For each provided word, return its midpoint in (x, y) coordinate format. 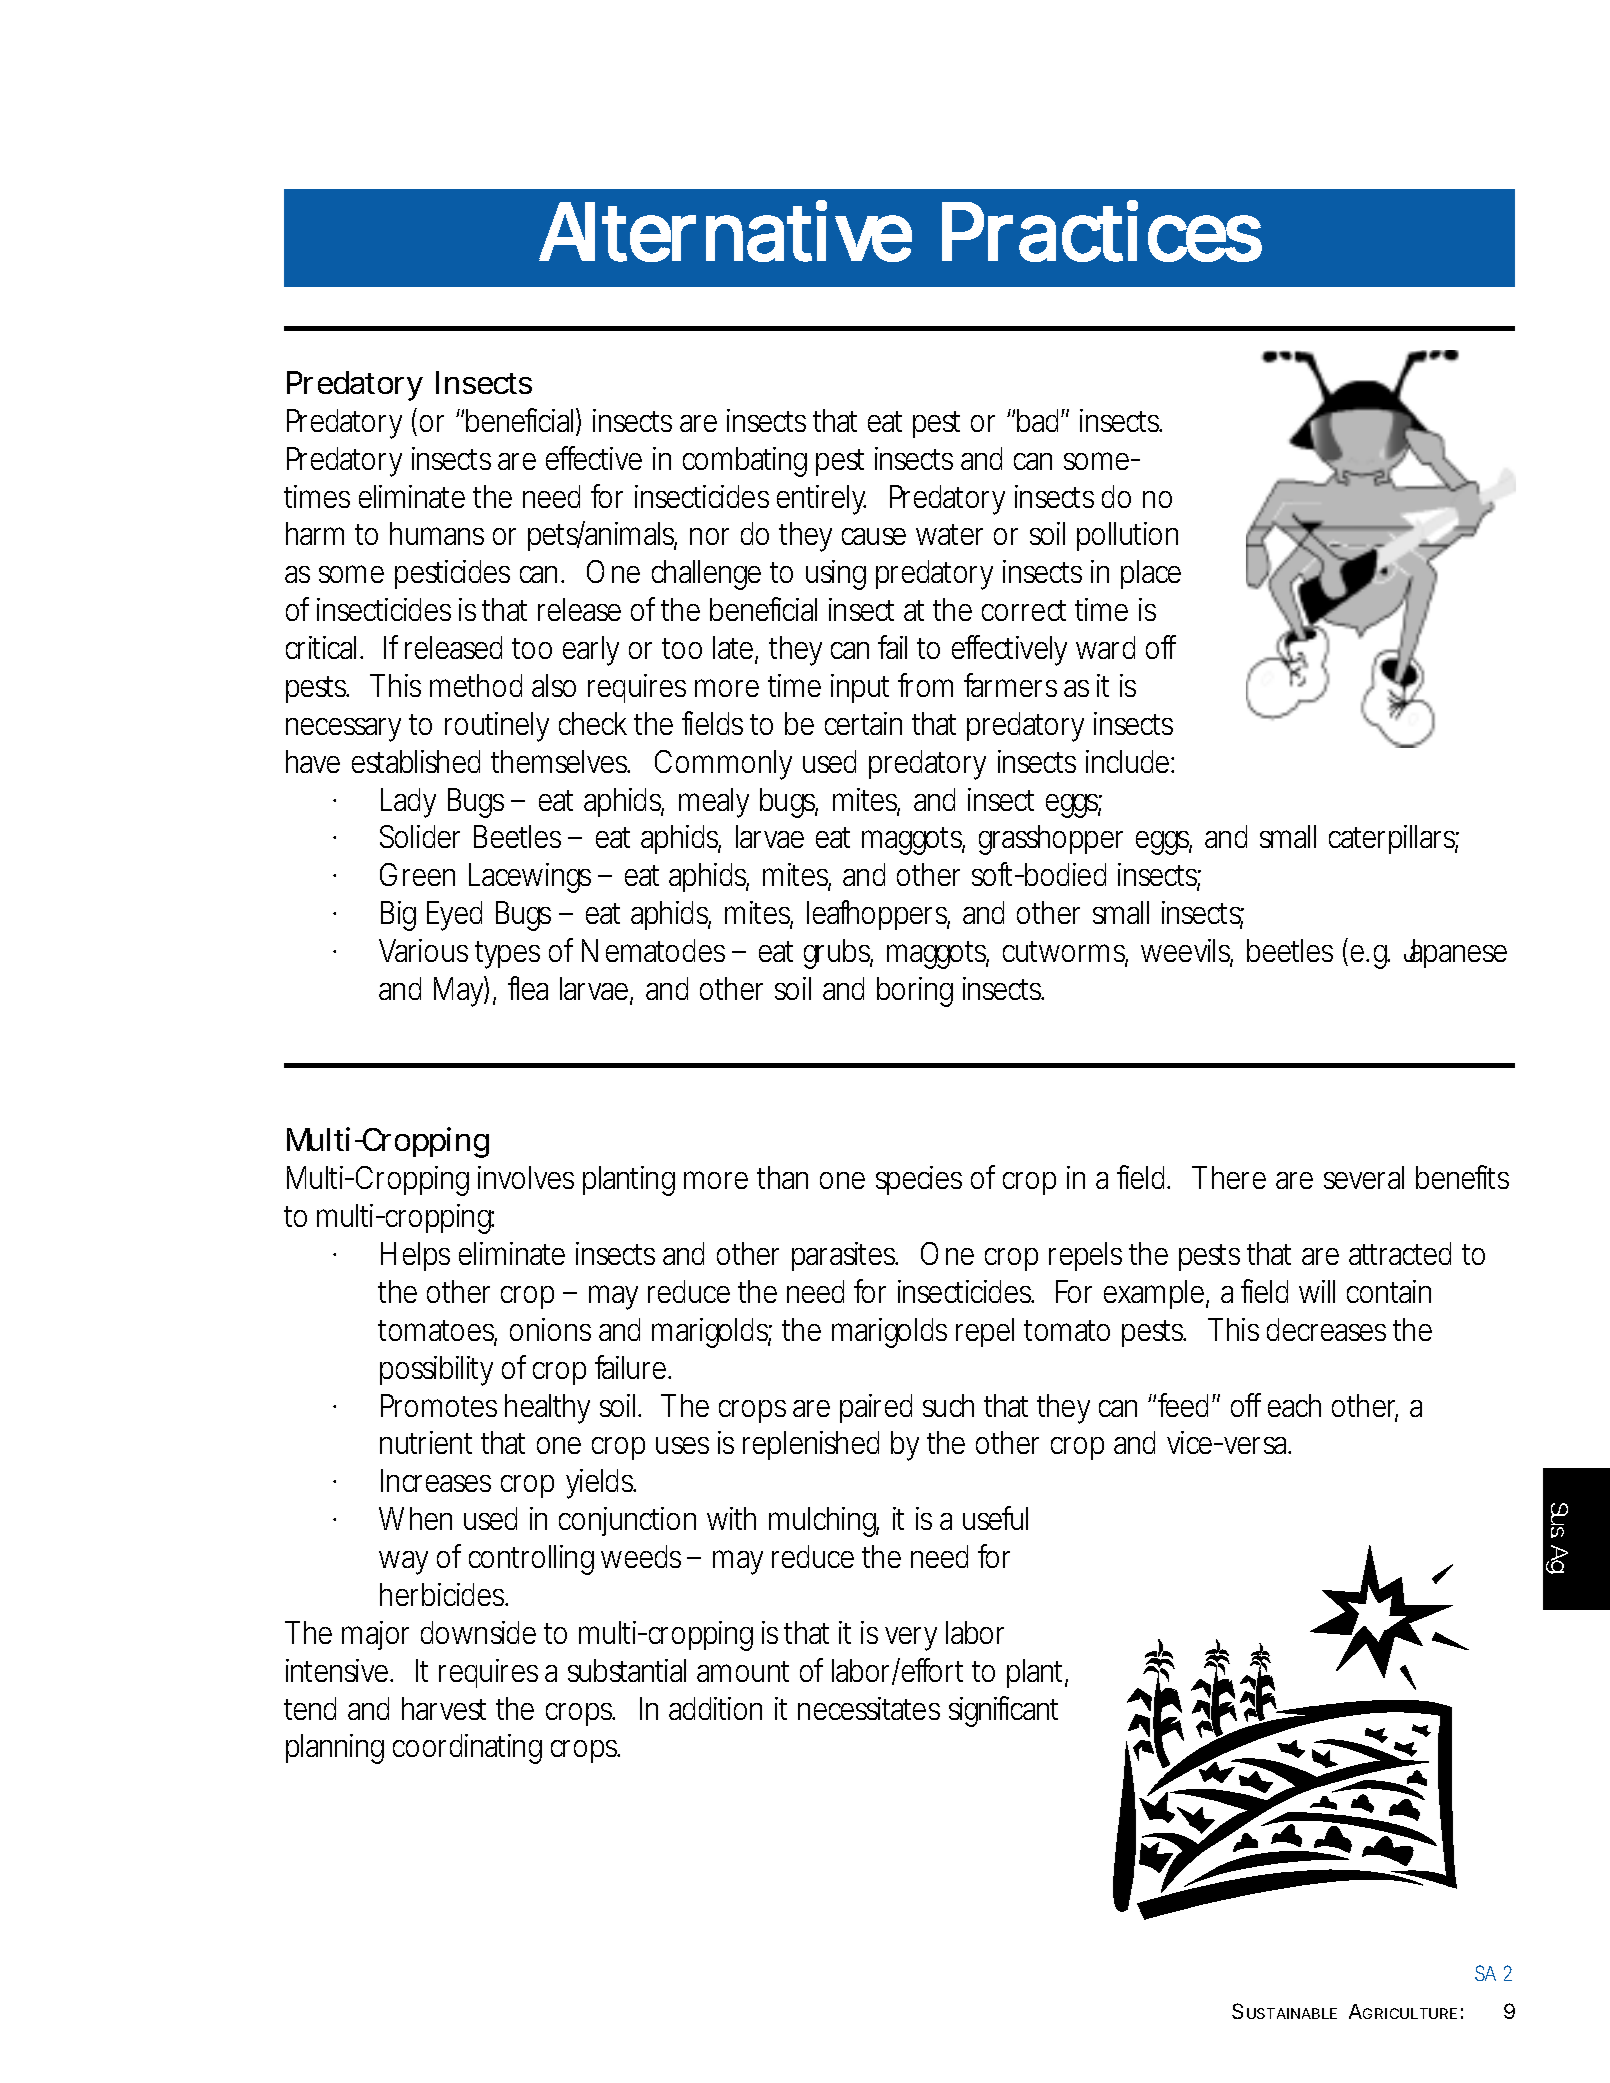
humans (437, 533)
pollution (1127, 536)
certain (863, 723)
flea (528, 988)
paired (876, 1408)
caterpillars (1392, 839)
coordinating (467, 1749)
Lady (408, 803)
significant (1003, 1711)
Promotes (439, 1405)
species (919, 1180)
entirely (821, 500)
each (1294, 1405)
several (1364, 1177)
